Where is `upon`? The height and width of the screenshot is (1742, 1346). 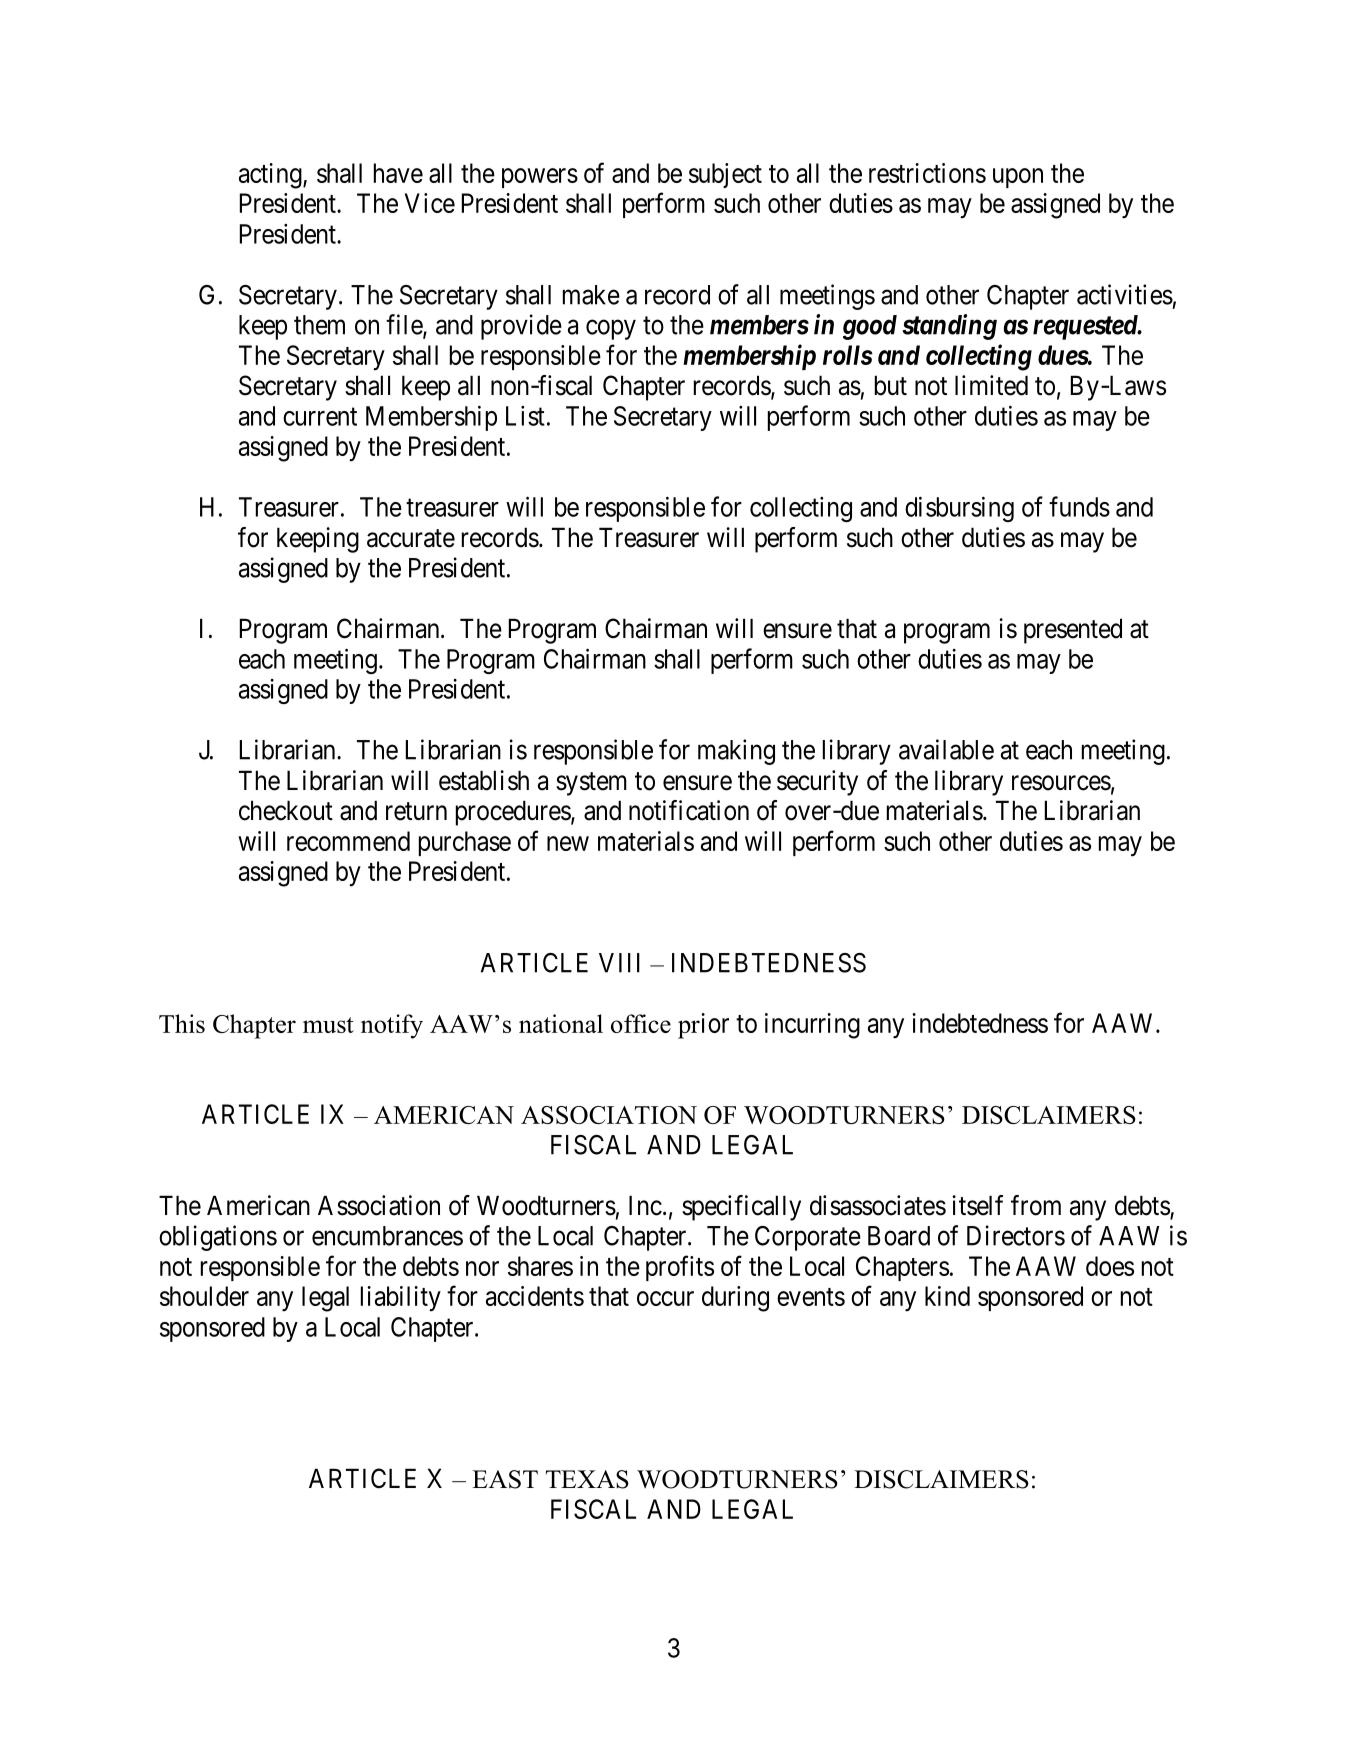 upon is located at coordinates (1018, 178).
